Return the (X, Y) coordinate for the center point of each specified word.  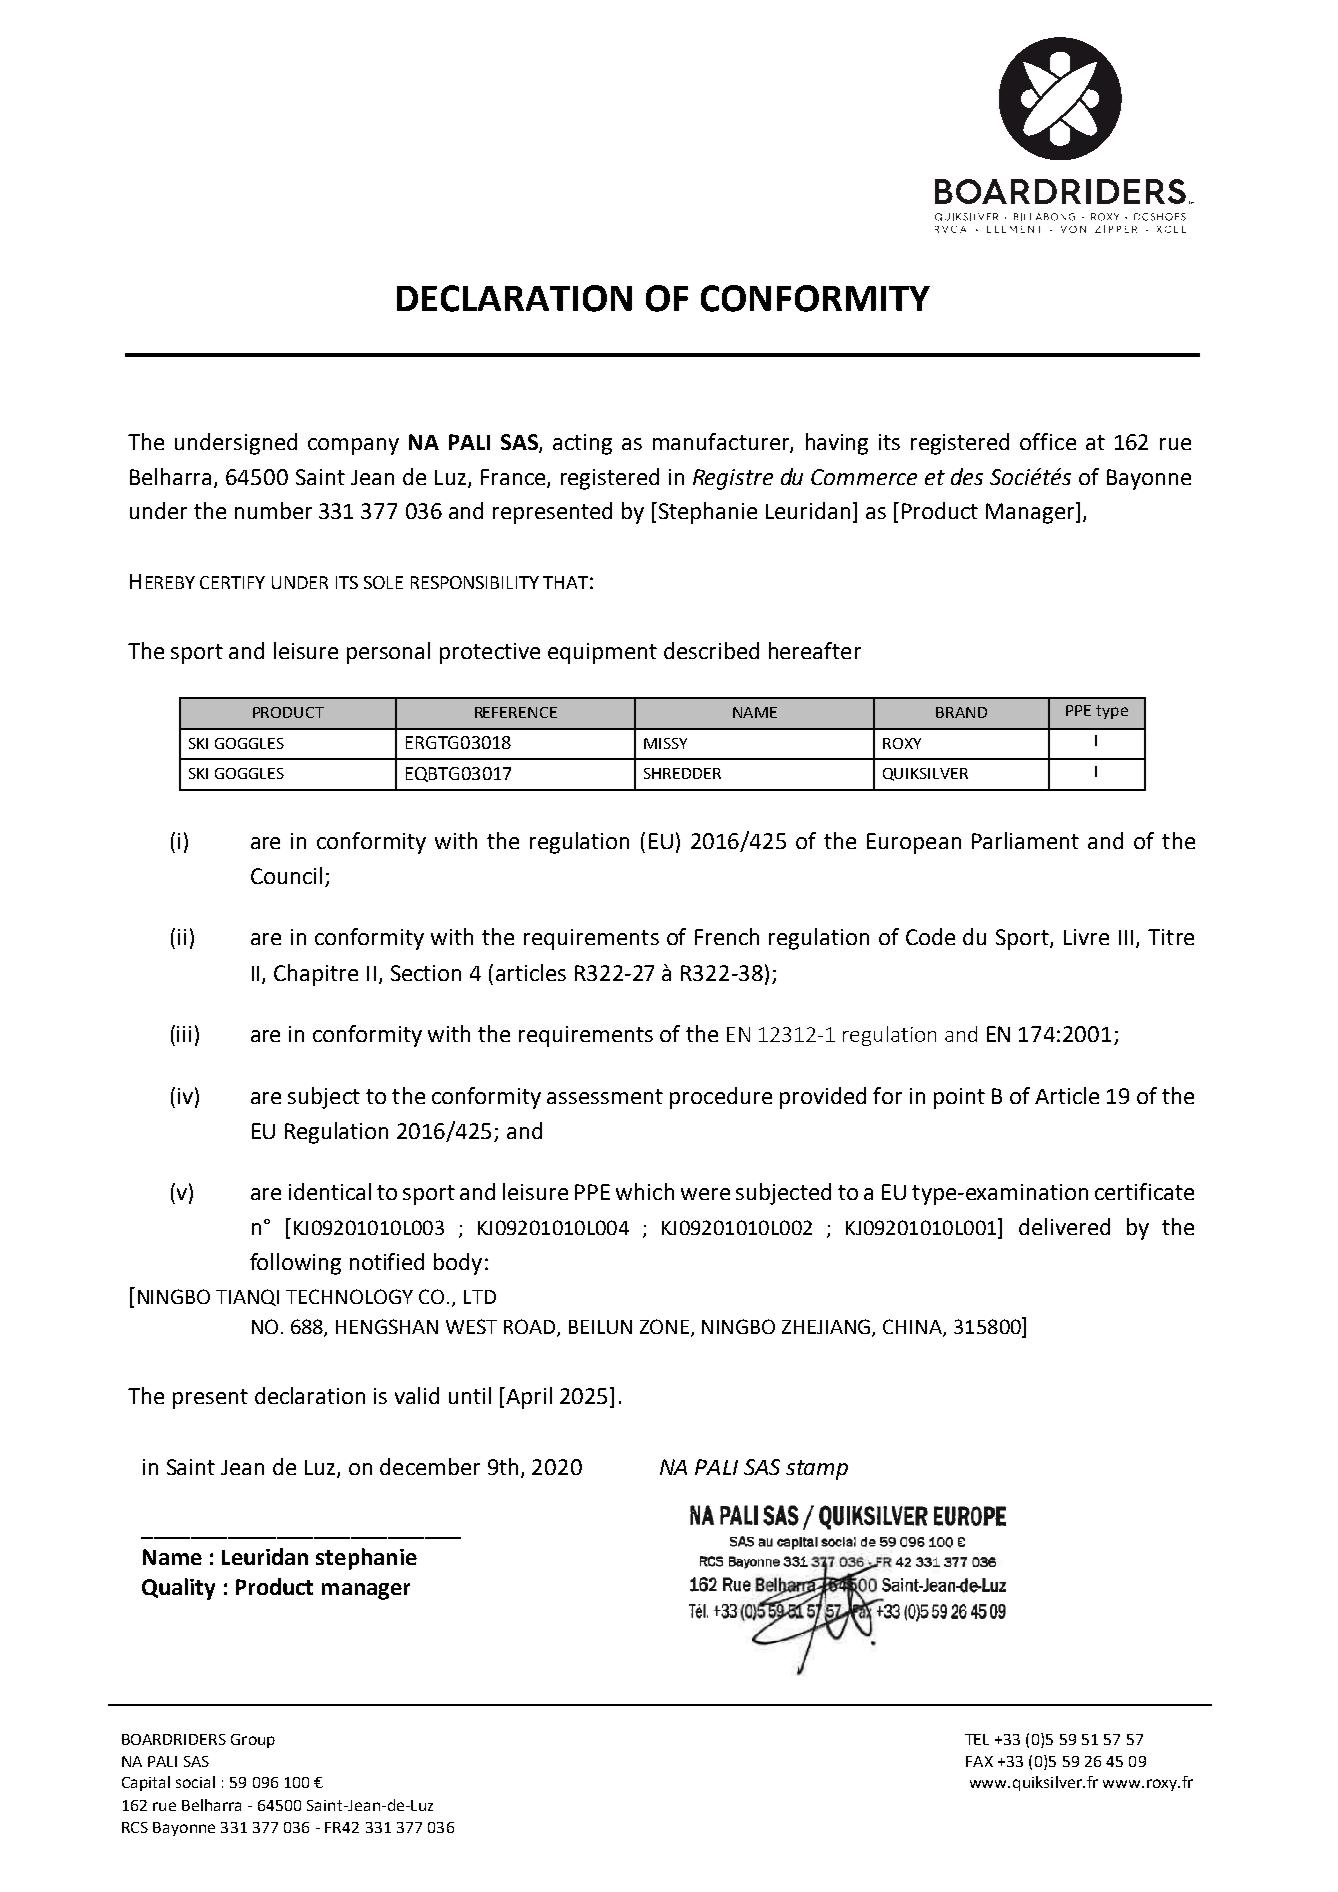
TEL (977, 1739)
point (959, 1098)
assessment (605, 1096)
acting (582, 444)
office (1048, 441)
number (273, 510)
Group (253, 1741)
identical (330, 1191)
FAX (979, 1761)
